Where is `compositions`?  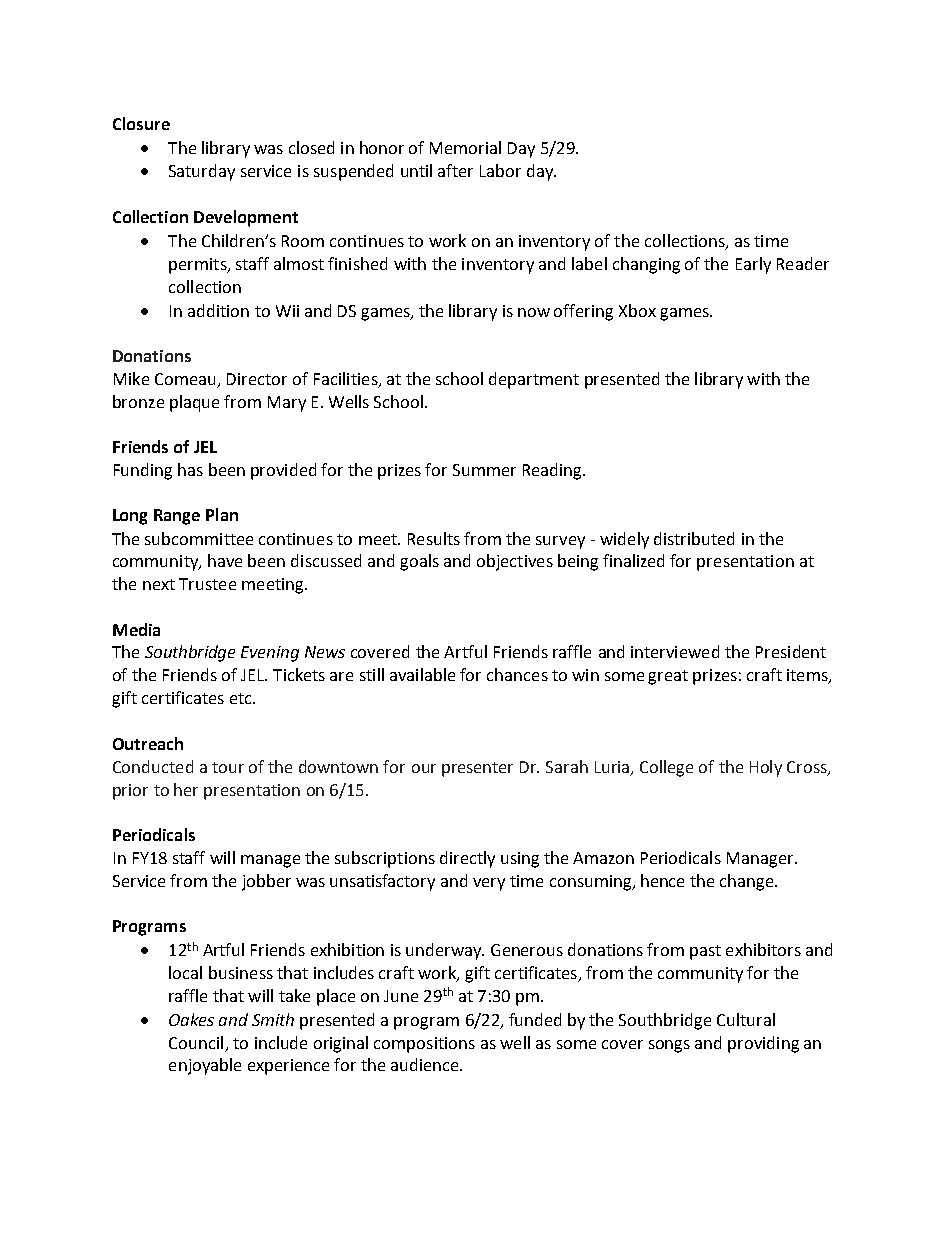
compositions is located at coordinates (424, 1045).
